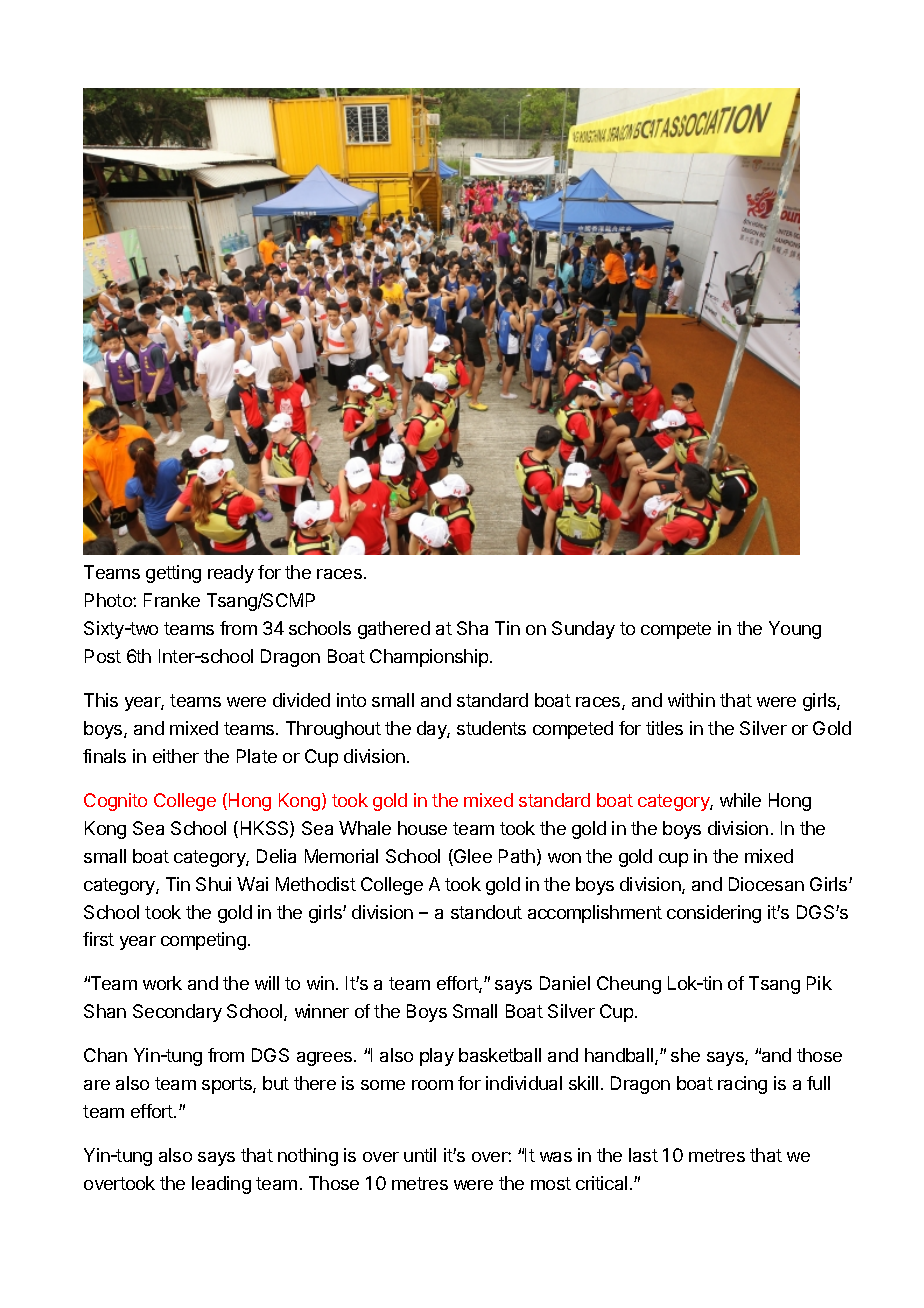  What do you see at coordinates (819, 983) in the image?
I see `Pik` at bounding box center [819, 983].
